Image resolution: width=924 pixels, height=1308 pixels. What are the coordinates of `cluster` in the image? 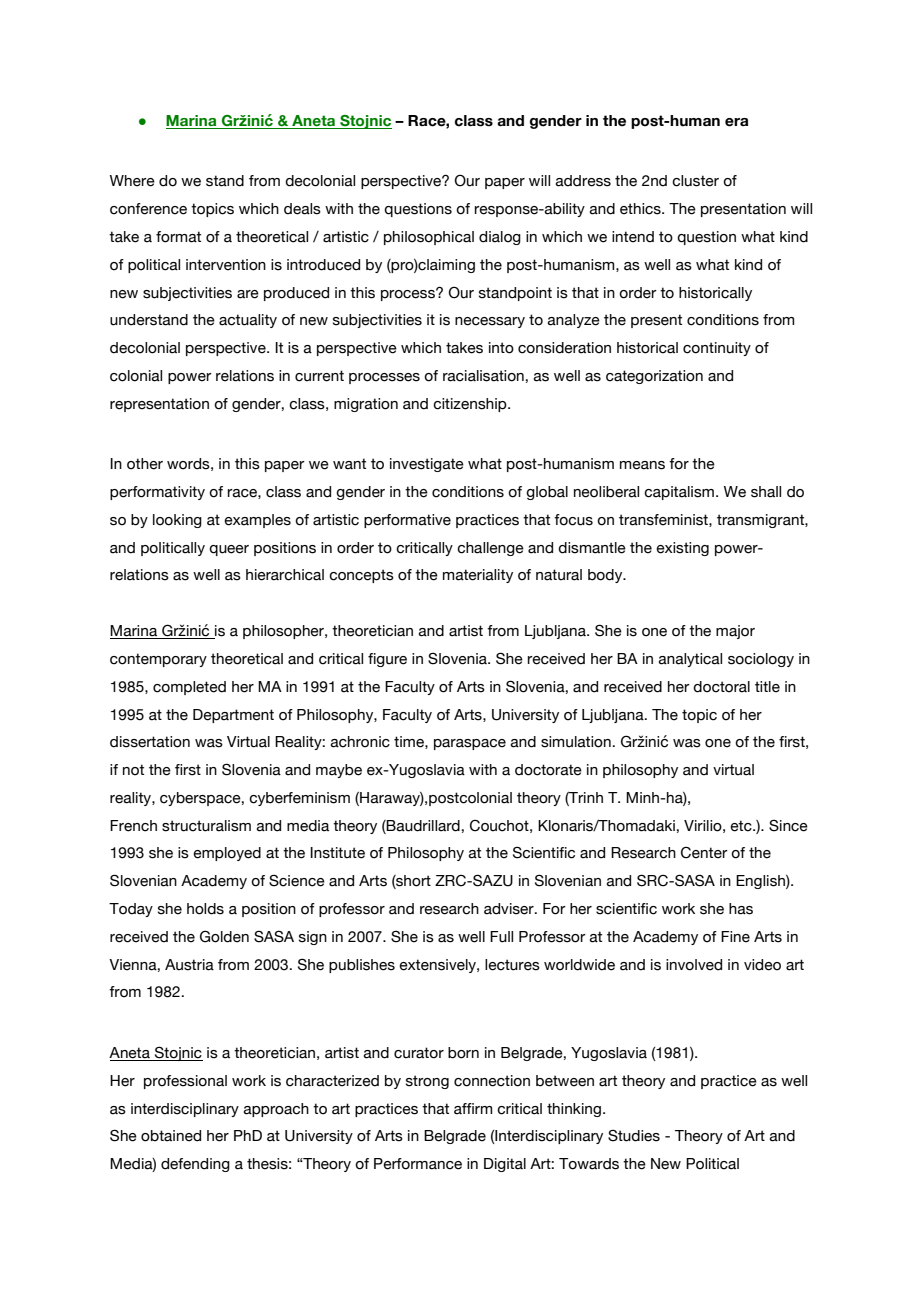 It's located at (695, 181).
